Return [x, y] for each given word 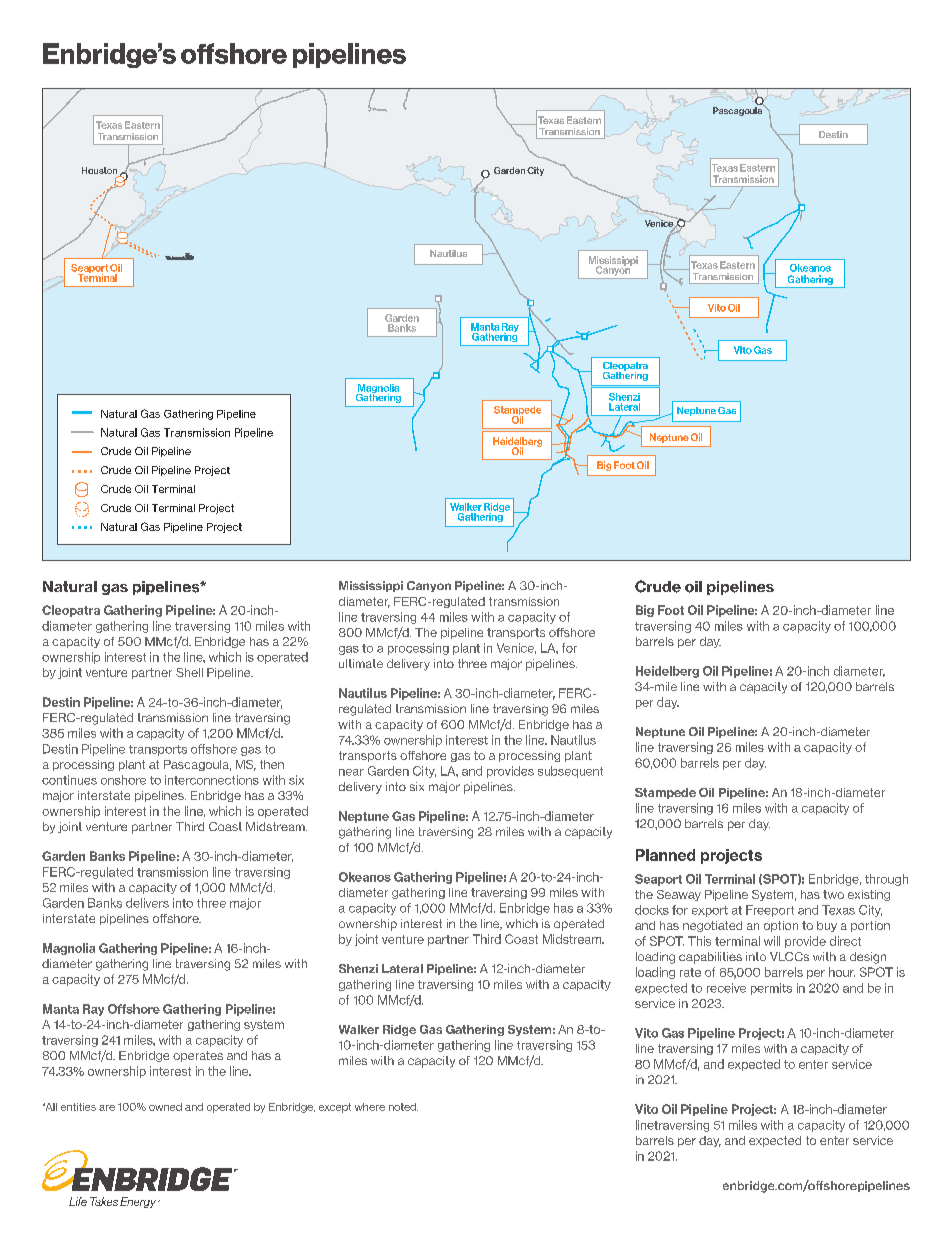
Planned [665, 855]
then [272, 764]
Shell [189, 672]
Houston [101, 172]
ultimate [361, 663]
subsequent [570, 772]
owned [165, 1107]
